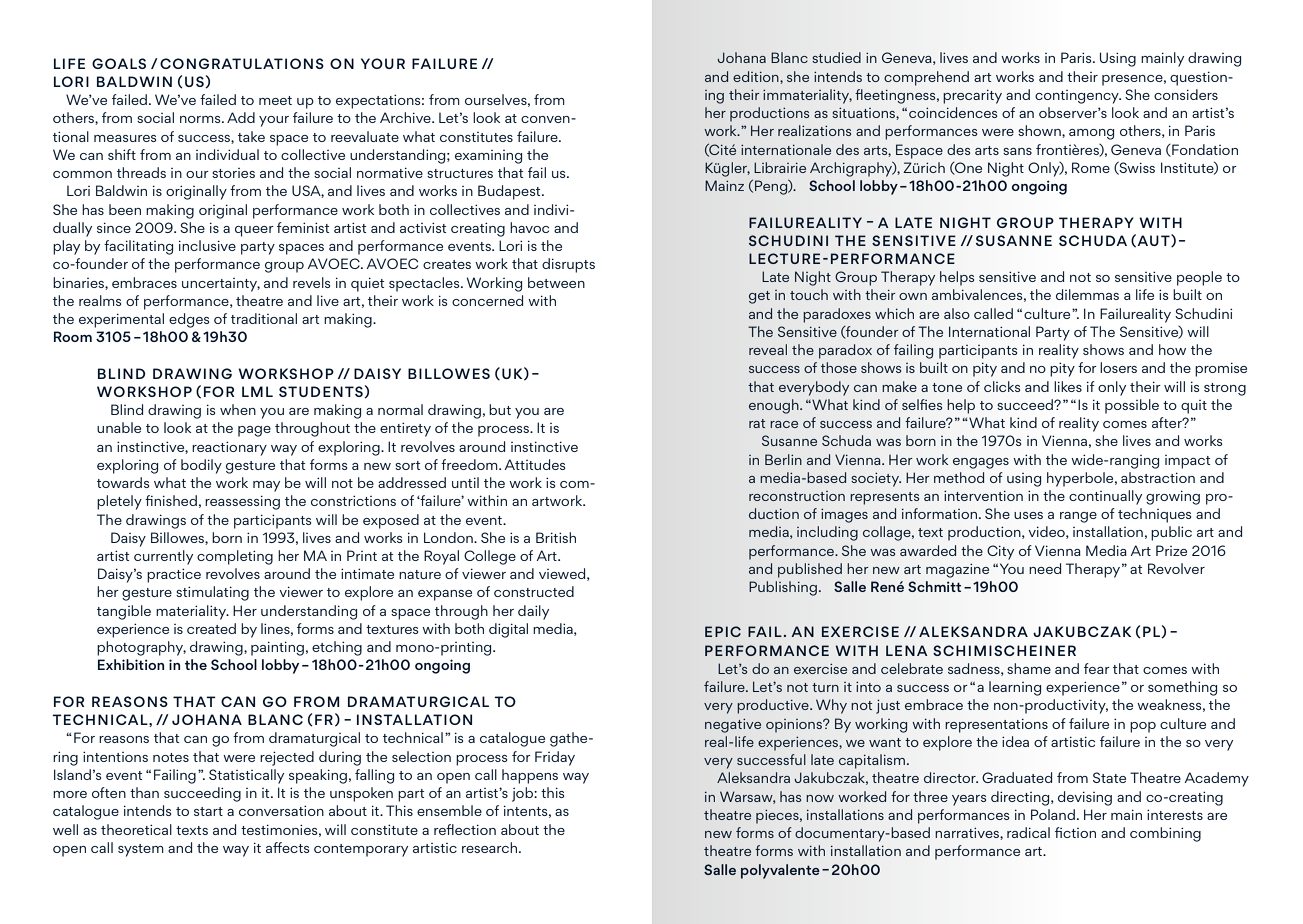 Image resolution: width=1303 pixels, height=924 pixels. What do you see at coordinates (535, 464) in the document?
I see `Attitudes` at bounding box center [535, 464].
